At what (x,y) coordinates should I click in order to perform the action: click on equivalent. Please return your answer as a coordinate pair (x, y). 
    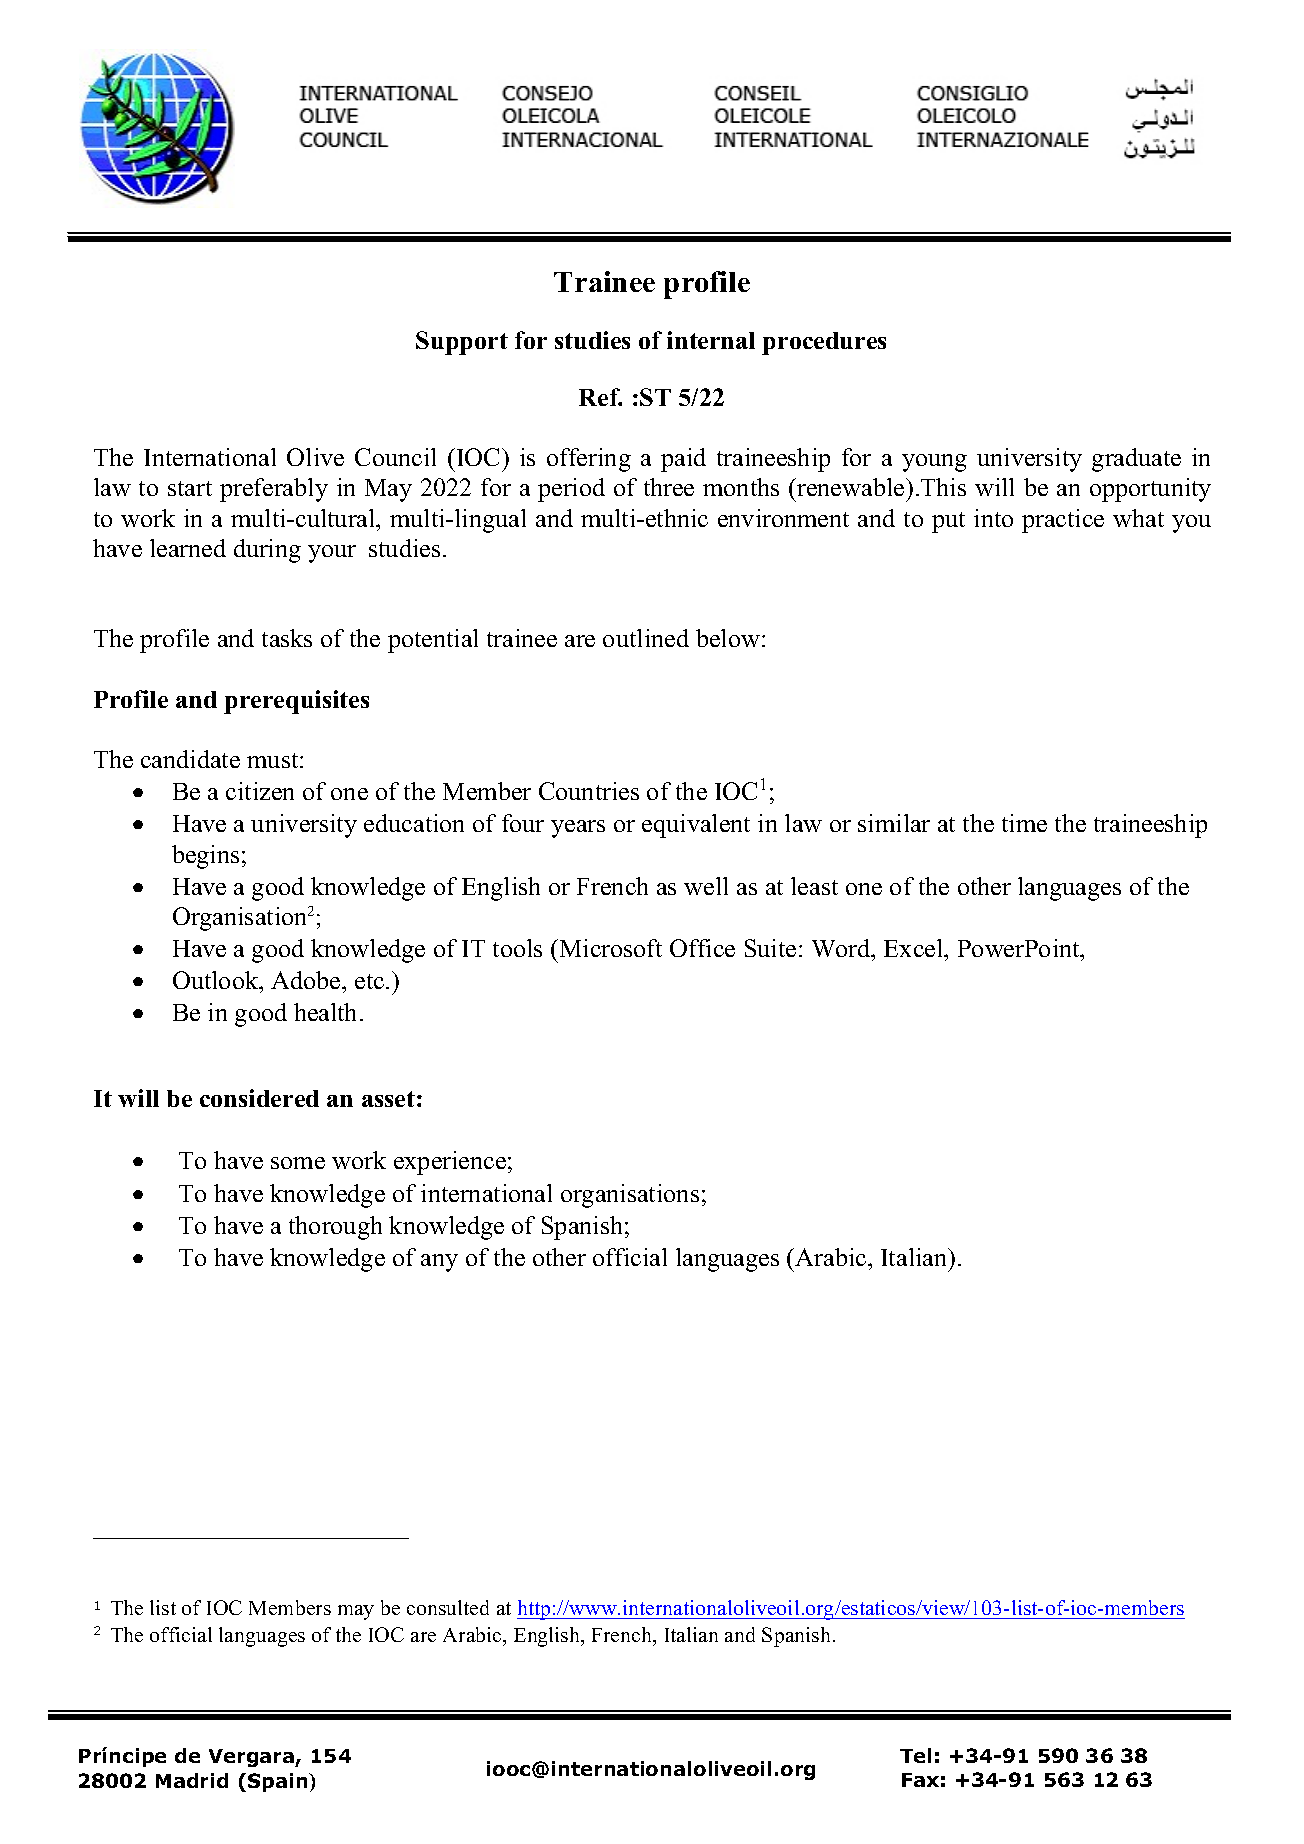
    Looking at the image, I should click on (696, 826).
